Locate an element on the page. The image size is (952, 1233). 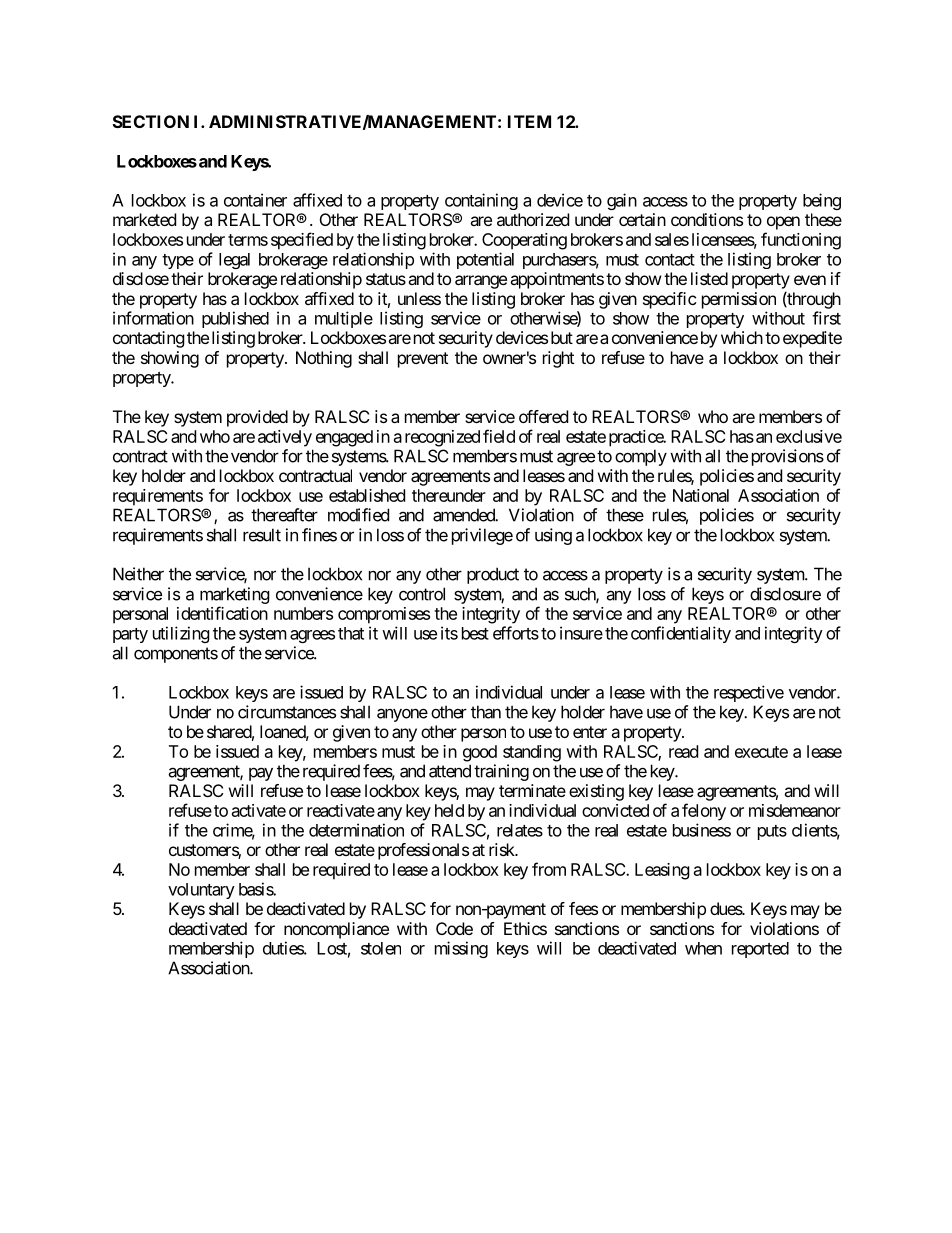
voluntary is located at coordinates (201, 891).
